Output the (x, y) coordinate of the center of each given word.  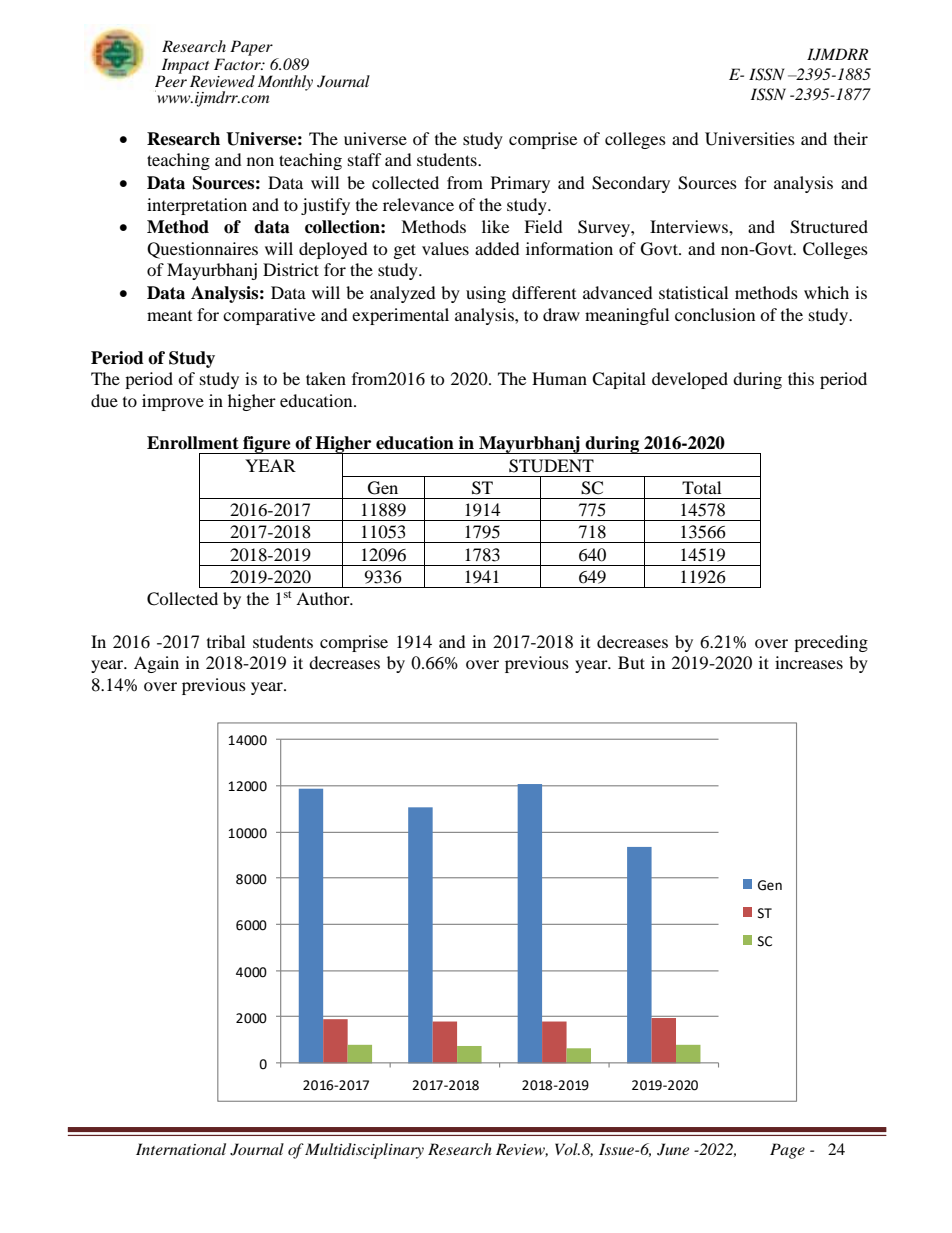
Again (156, 664)
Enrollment (193, 443)
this (801, 378)
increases (809, 662)
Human (559, 378)
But (631, 662)
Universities (750, 139)
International (181, 1149)
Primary (520, 184)
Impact (184, 67)
